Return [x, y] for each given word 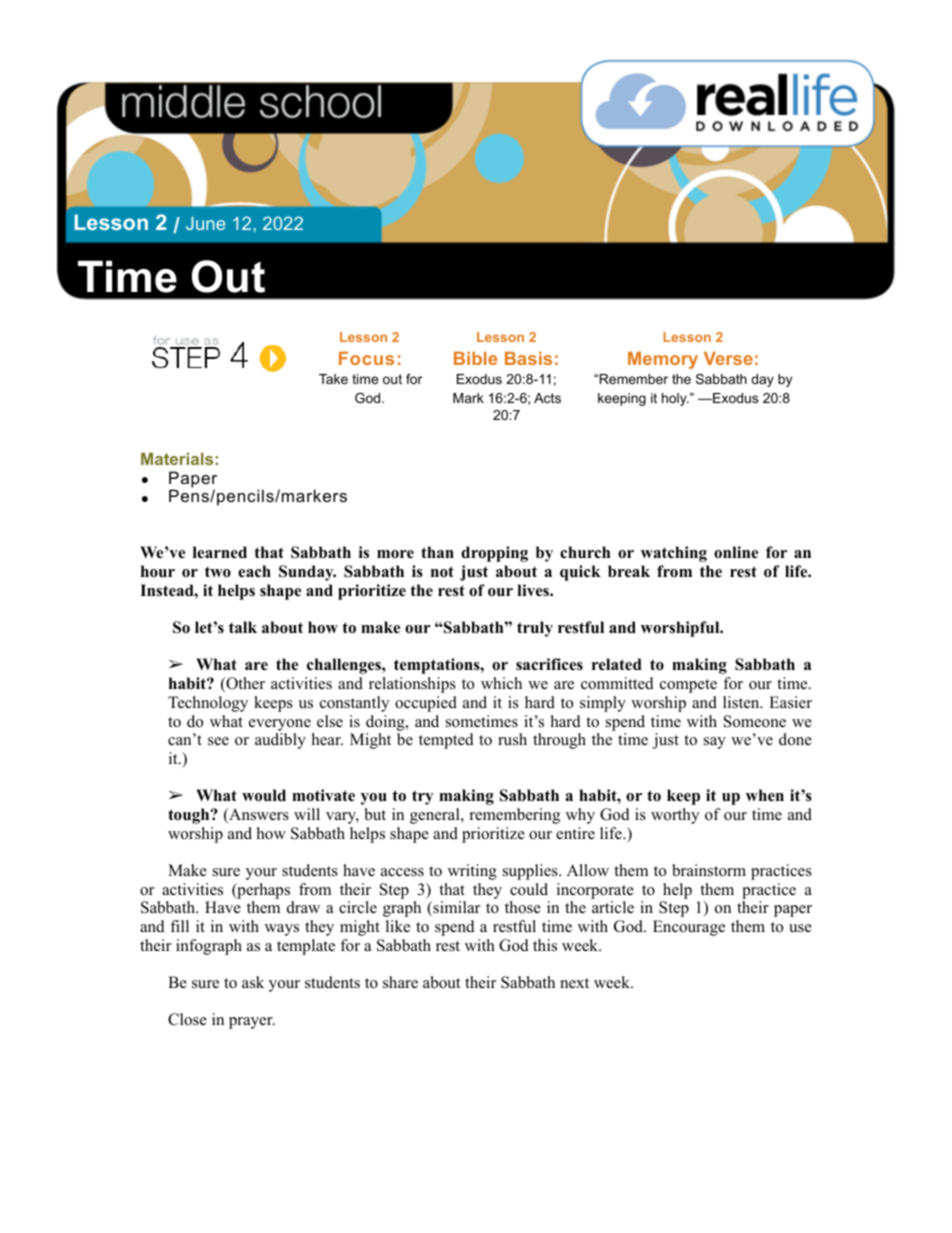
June [205, 223]
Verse [728, 358]
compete [688, 686]
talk [243, 627]
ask [253, 982]
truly [535, 629]
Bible [475, 358]
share [400, 982]
